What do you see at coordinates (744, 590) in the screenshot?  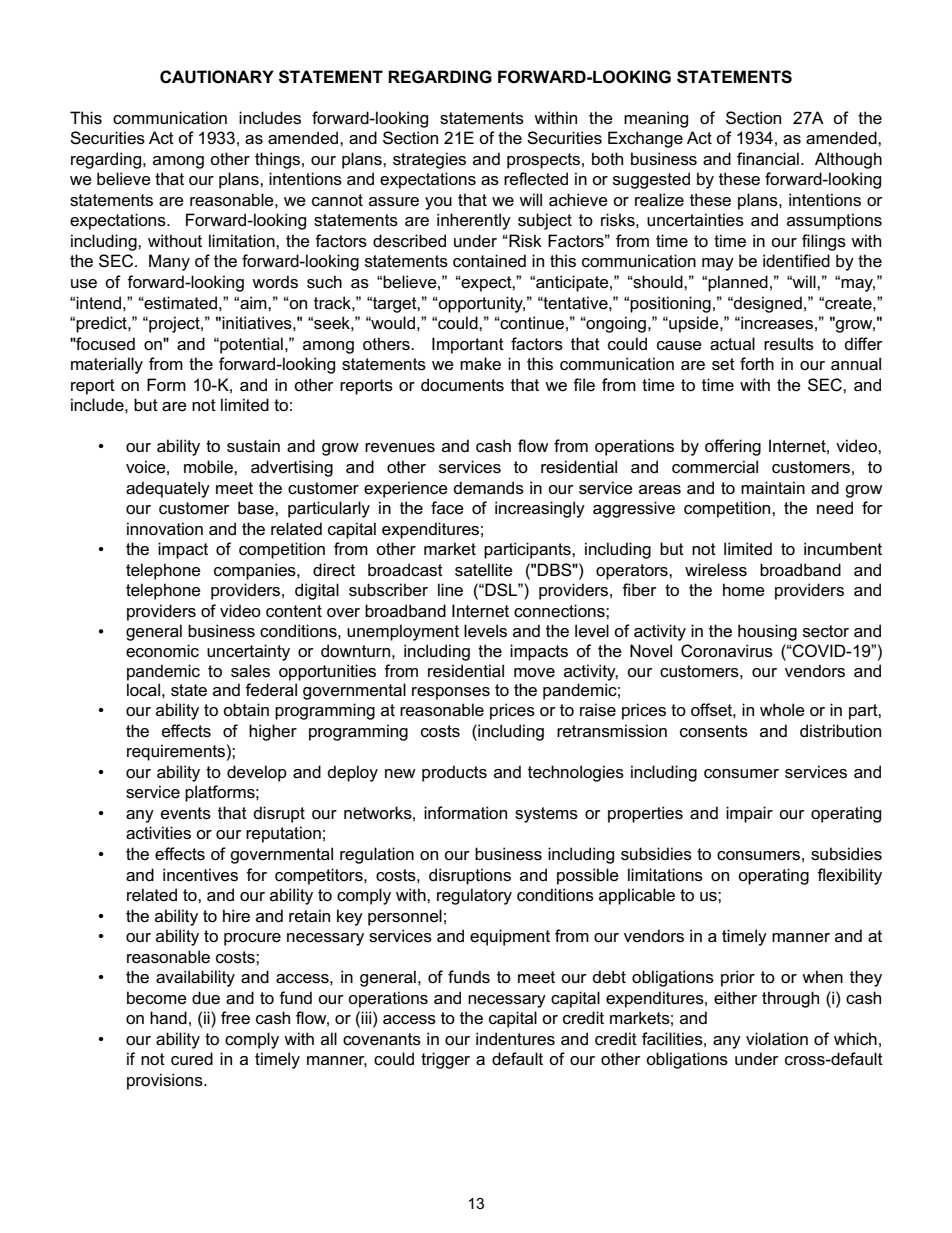 I see `home` at bounding box center [744, 590].
